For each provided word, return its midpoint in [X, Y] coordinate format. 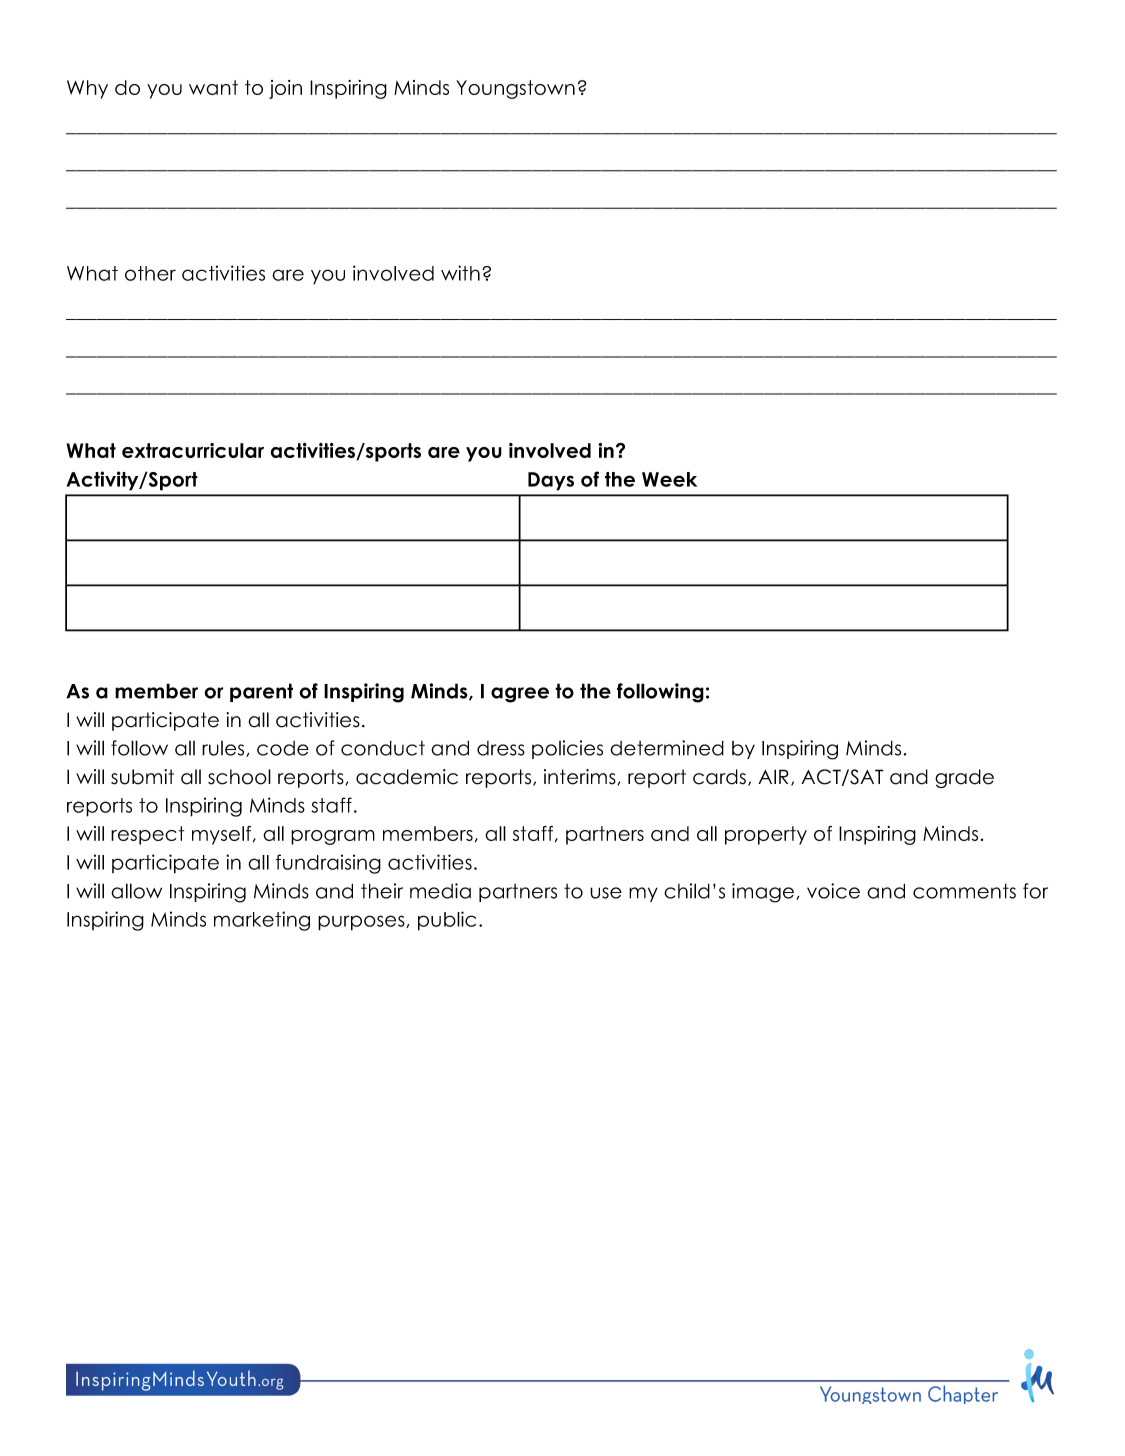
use [606, 893]
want [213, 87]
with [460, 273]
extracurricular [193, 450]
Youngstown [515, 89]
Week [669, 479]
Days [551, 481]
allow [136, 891]
